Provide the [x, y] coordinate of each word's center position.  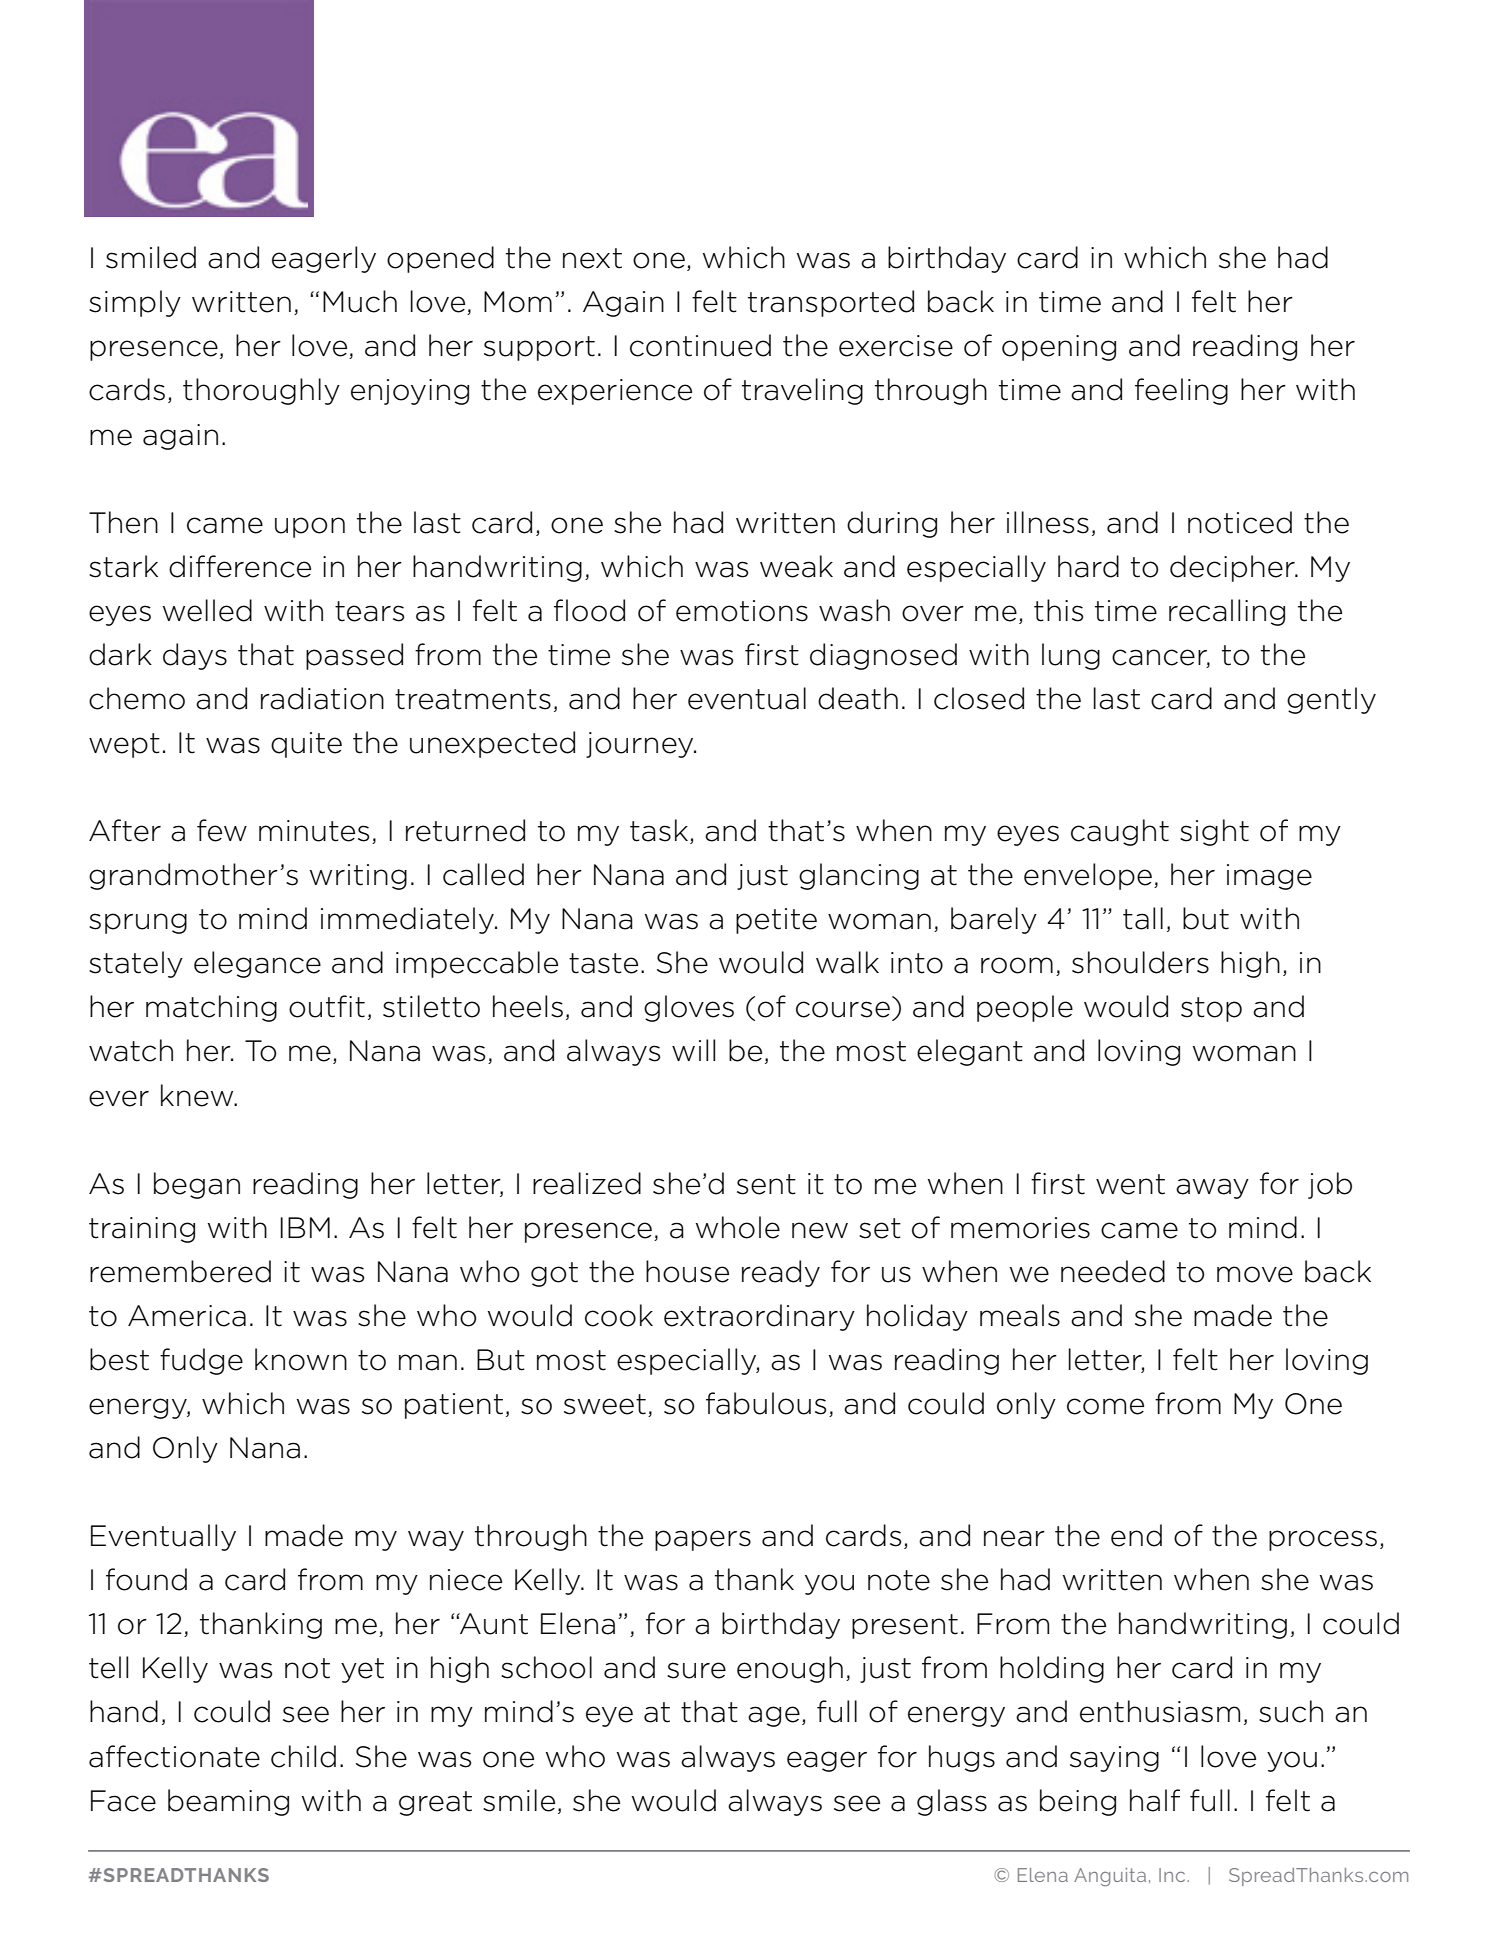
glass [952, 1802]
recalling [1227, 612]
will [693, 1050]
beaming [228, 1802]
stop [1211, 1009]
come [1105, 1406]
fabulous [766, 1403]
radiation [322, 698]
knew [198, 1095]
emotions [742, 611]
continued [700, 345]
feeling [1181, 391]
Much [360, 301]
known [301, 1359]
